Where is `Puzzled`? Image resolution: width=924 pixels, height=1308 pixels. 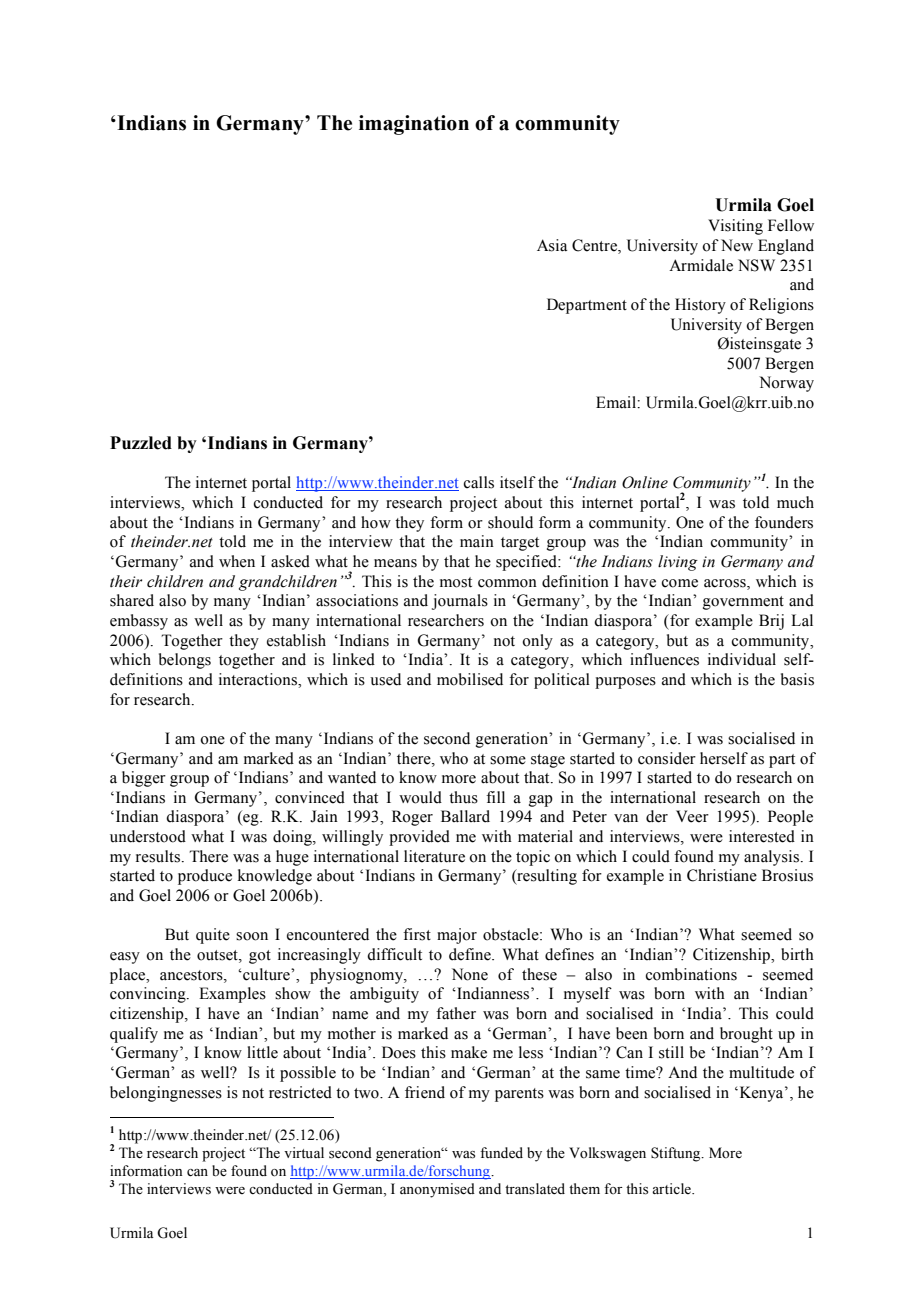 Puzzled is located at coordinates (141, 443).
